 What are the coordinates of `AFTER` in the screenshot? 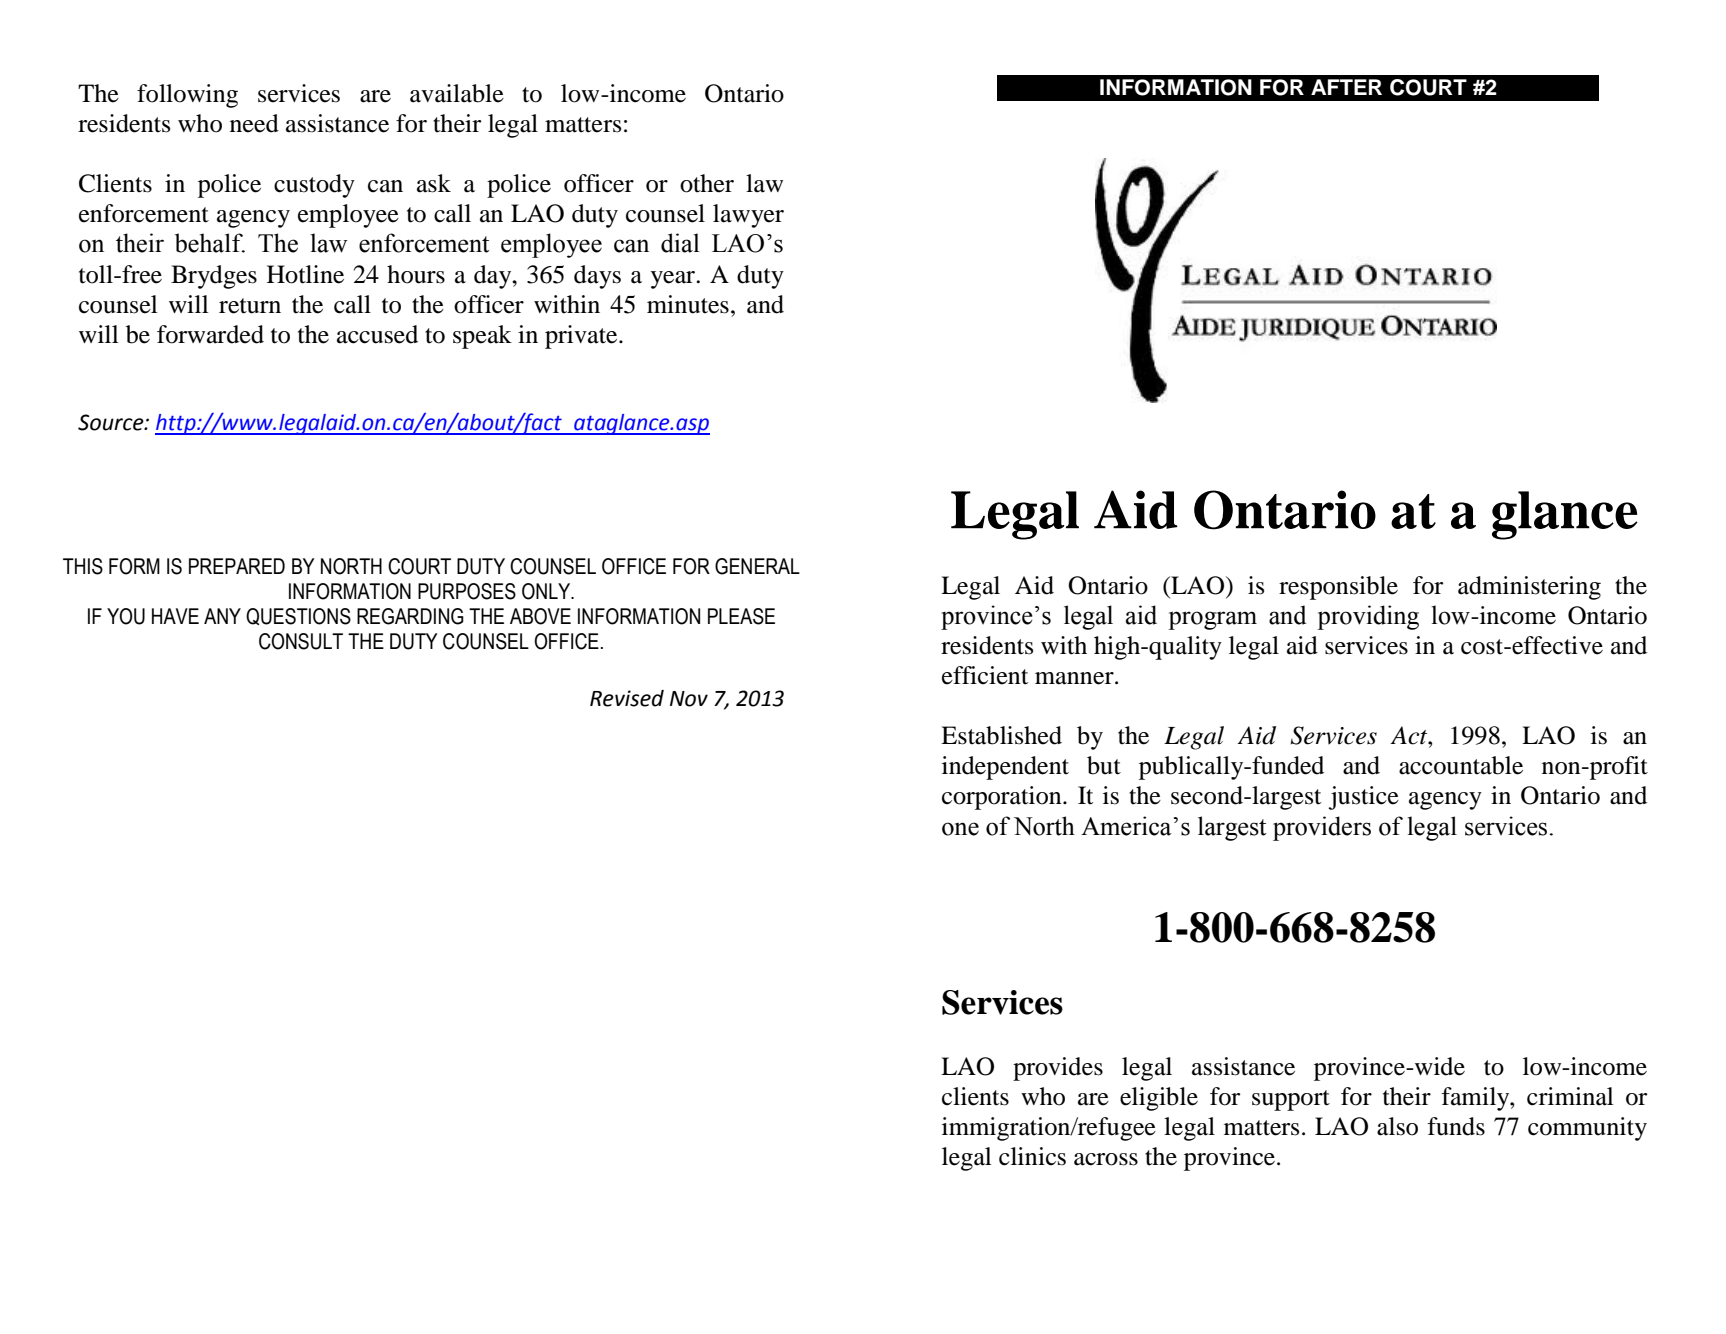 It's located at (1346, 87).
